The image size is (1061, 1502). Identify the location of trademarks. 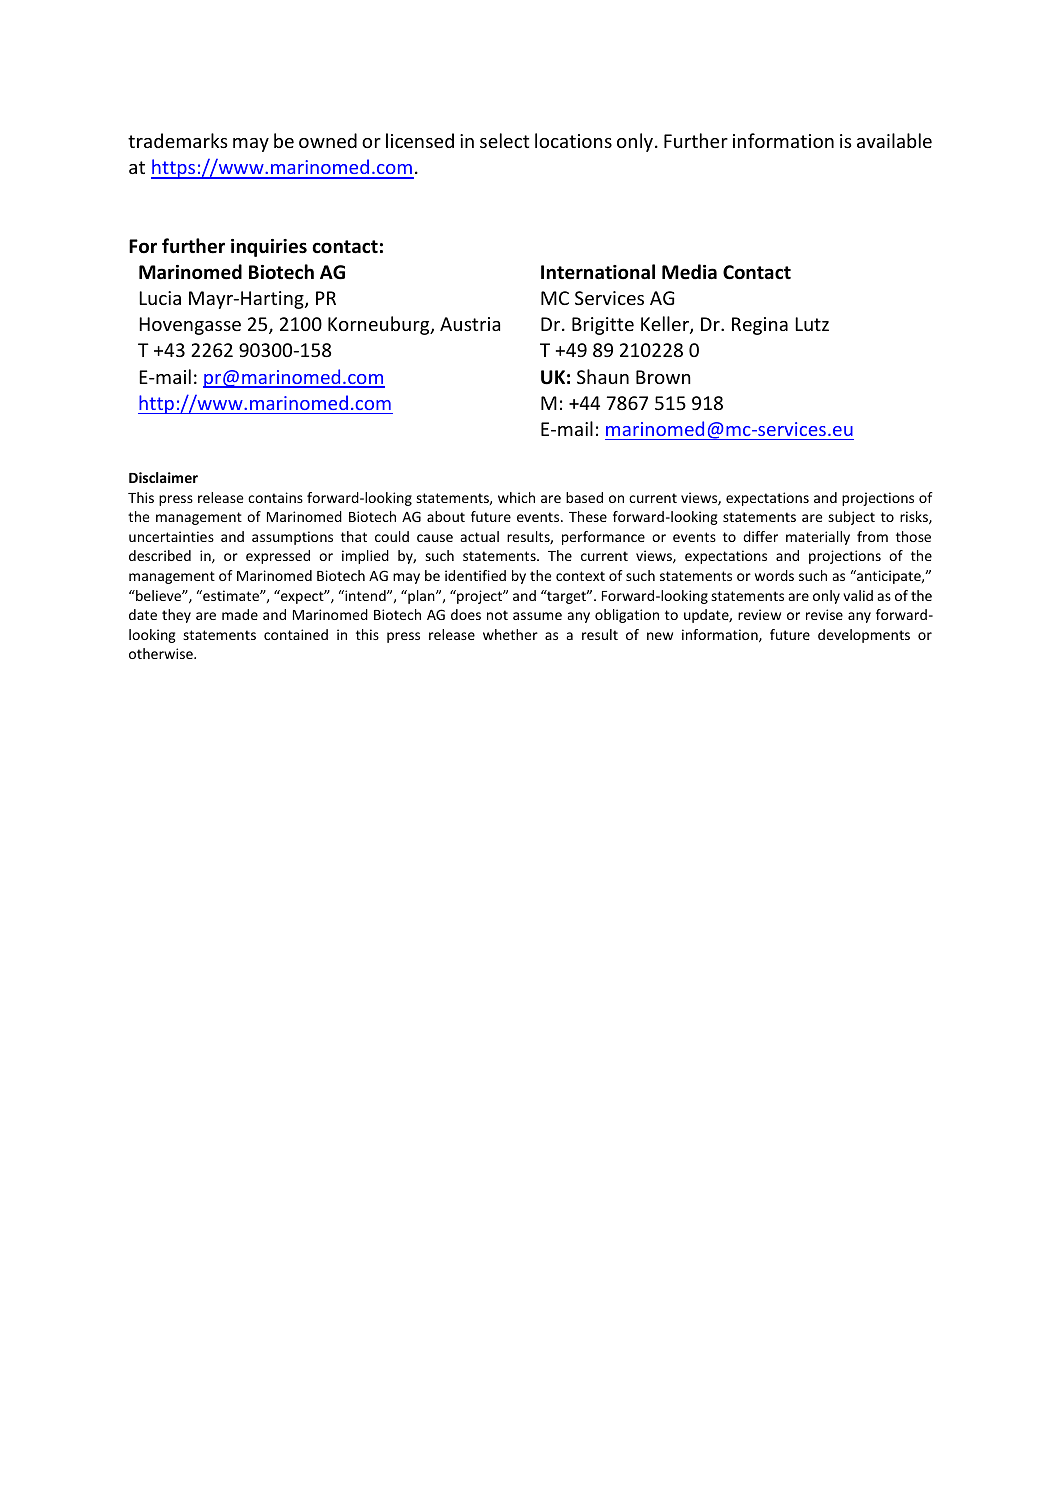
(178, 140).
